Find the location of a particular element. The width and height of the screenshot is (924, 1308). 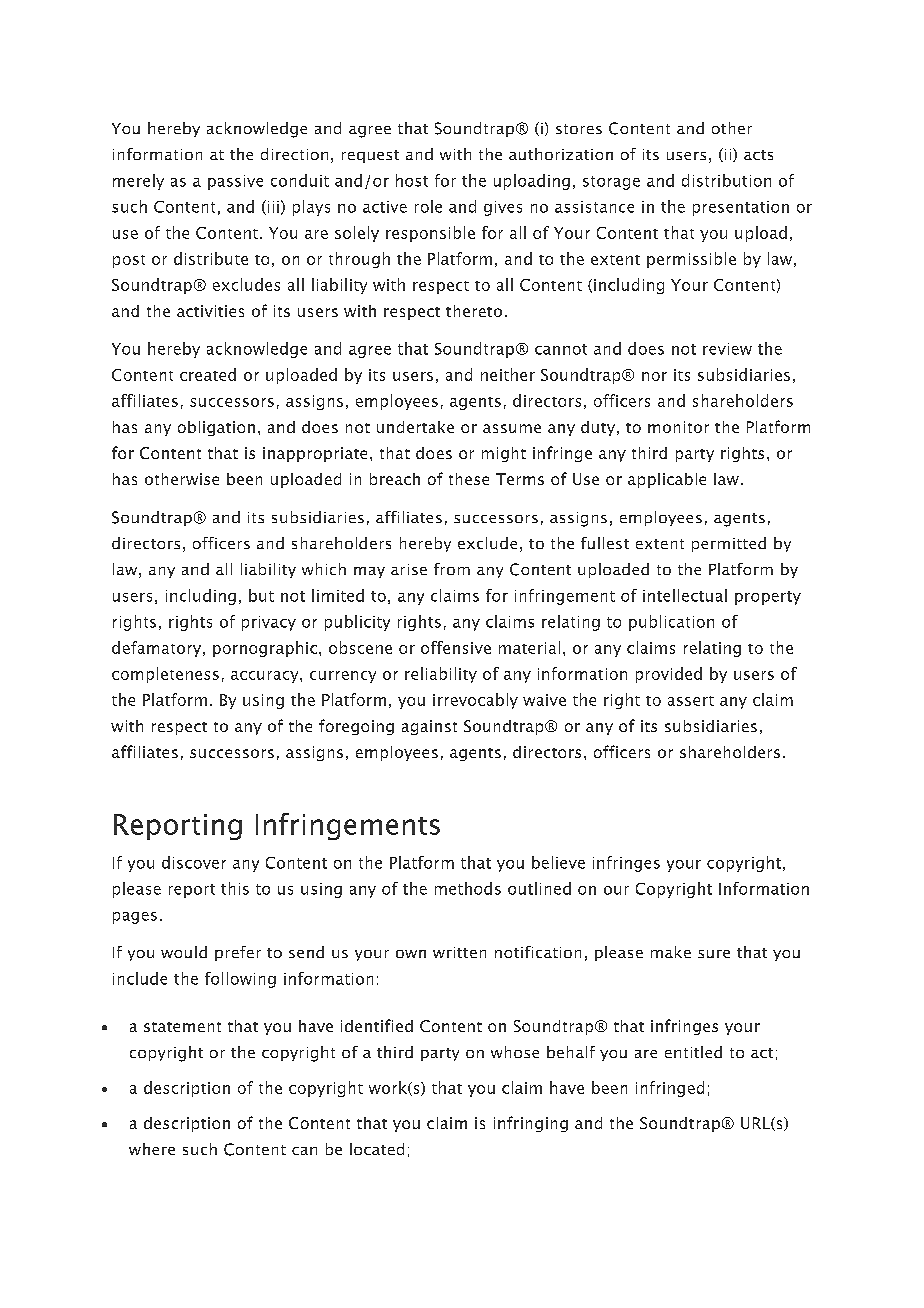

distribution is located at coordinates (726, 180).
